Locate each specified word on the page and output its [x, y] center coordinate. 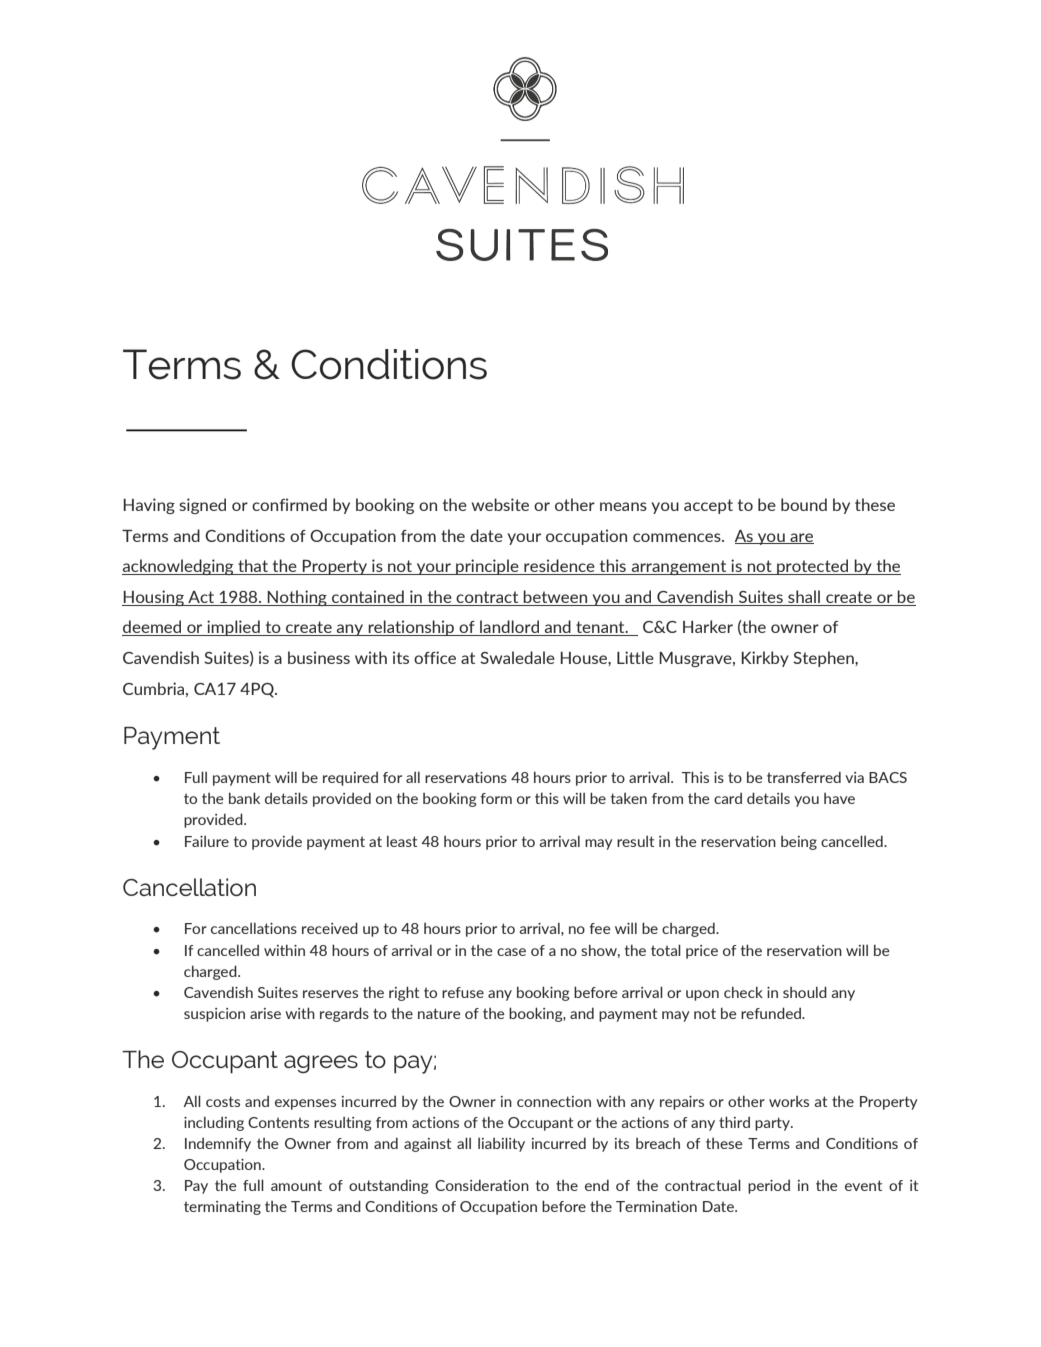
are [801, 538]
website [500, 504]
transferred [804, 777]
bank [244, 798]
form [496, 798]
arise [265, 1013]
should [805, 992]
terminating [222, 1208]
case [511, 952]
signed [202, 506]
